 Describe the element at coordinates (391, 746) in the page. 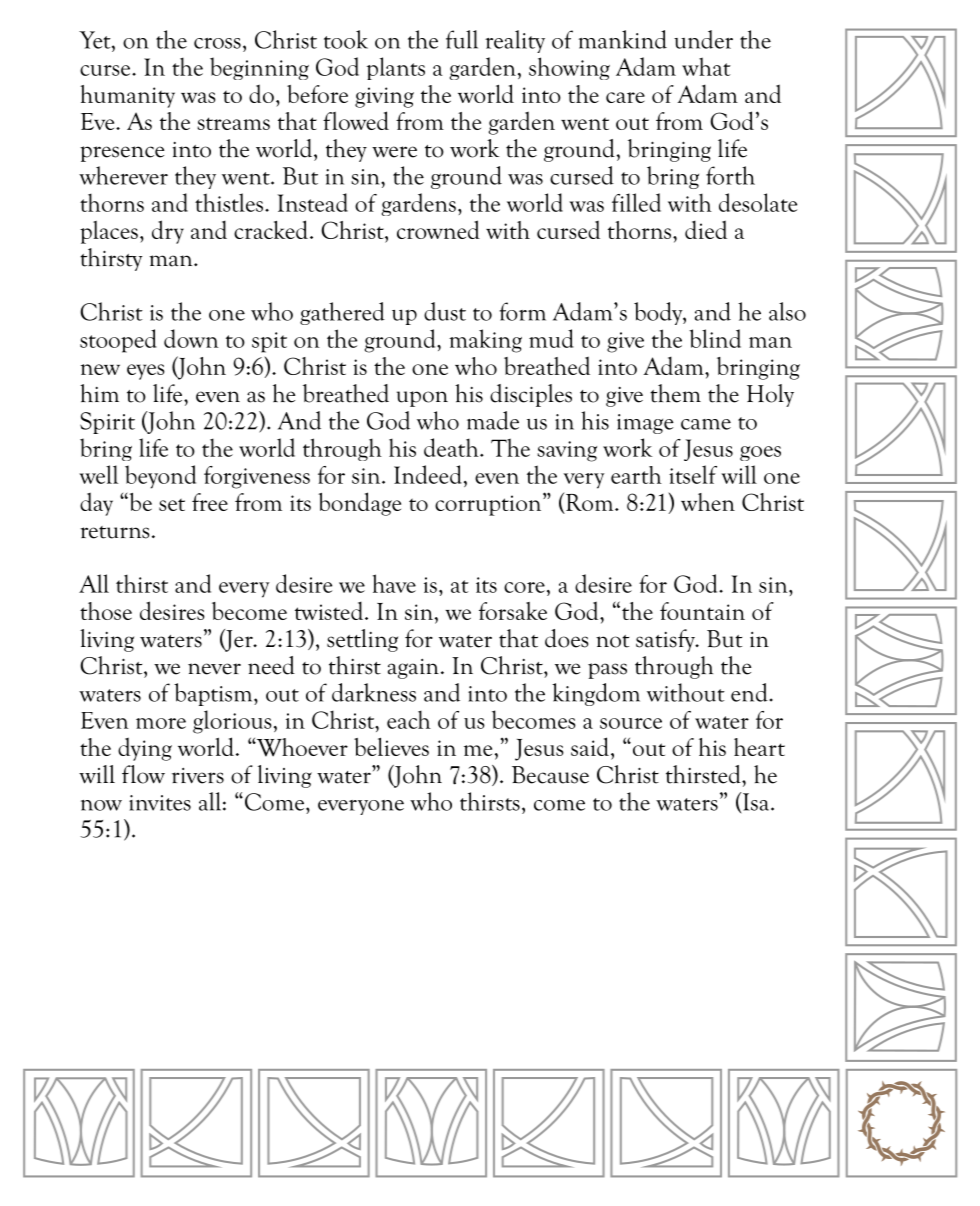

I see `believes` at that location.
